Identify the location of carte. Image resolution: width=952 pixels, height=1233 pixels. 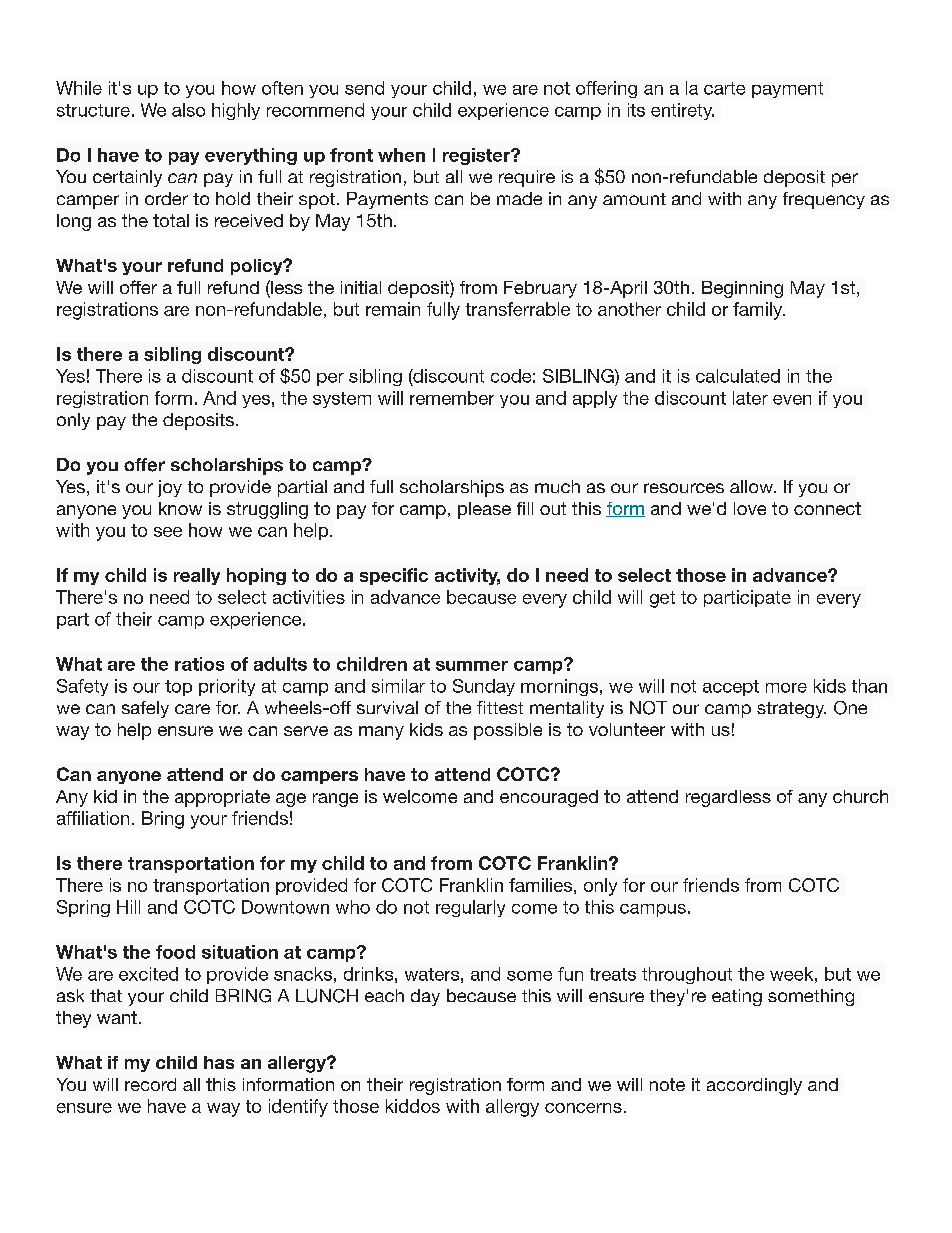
(724, 88).
